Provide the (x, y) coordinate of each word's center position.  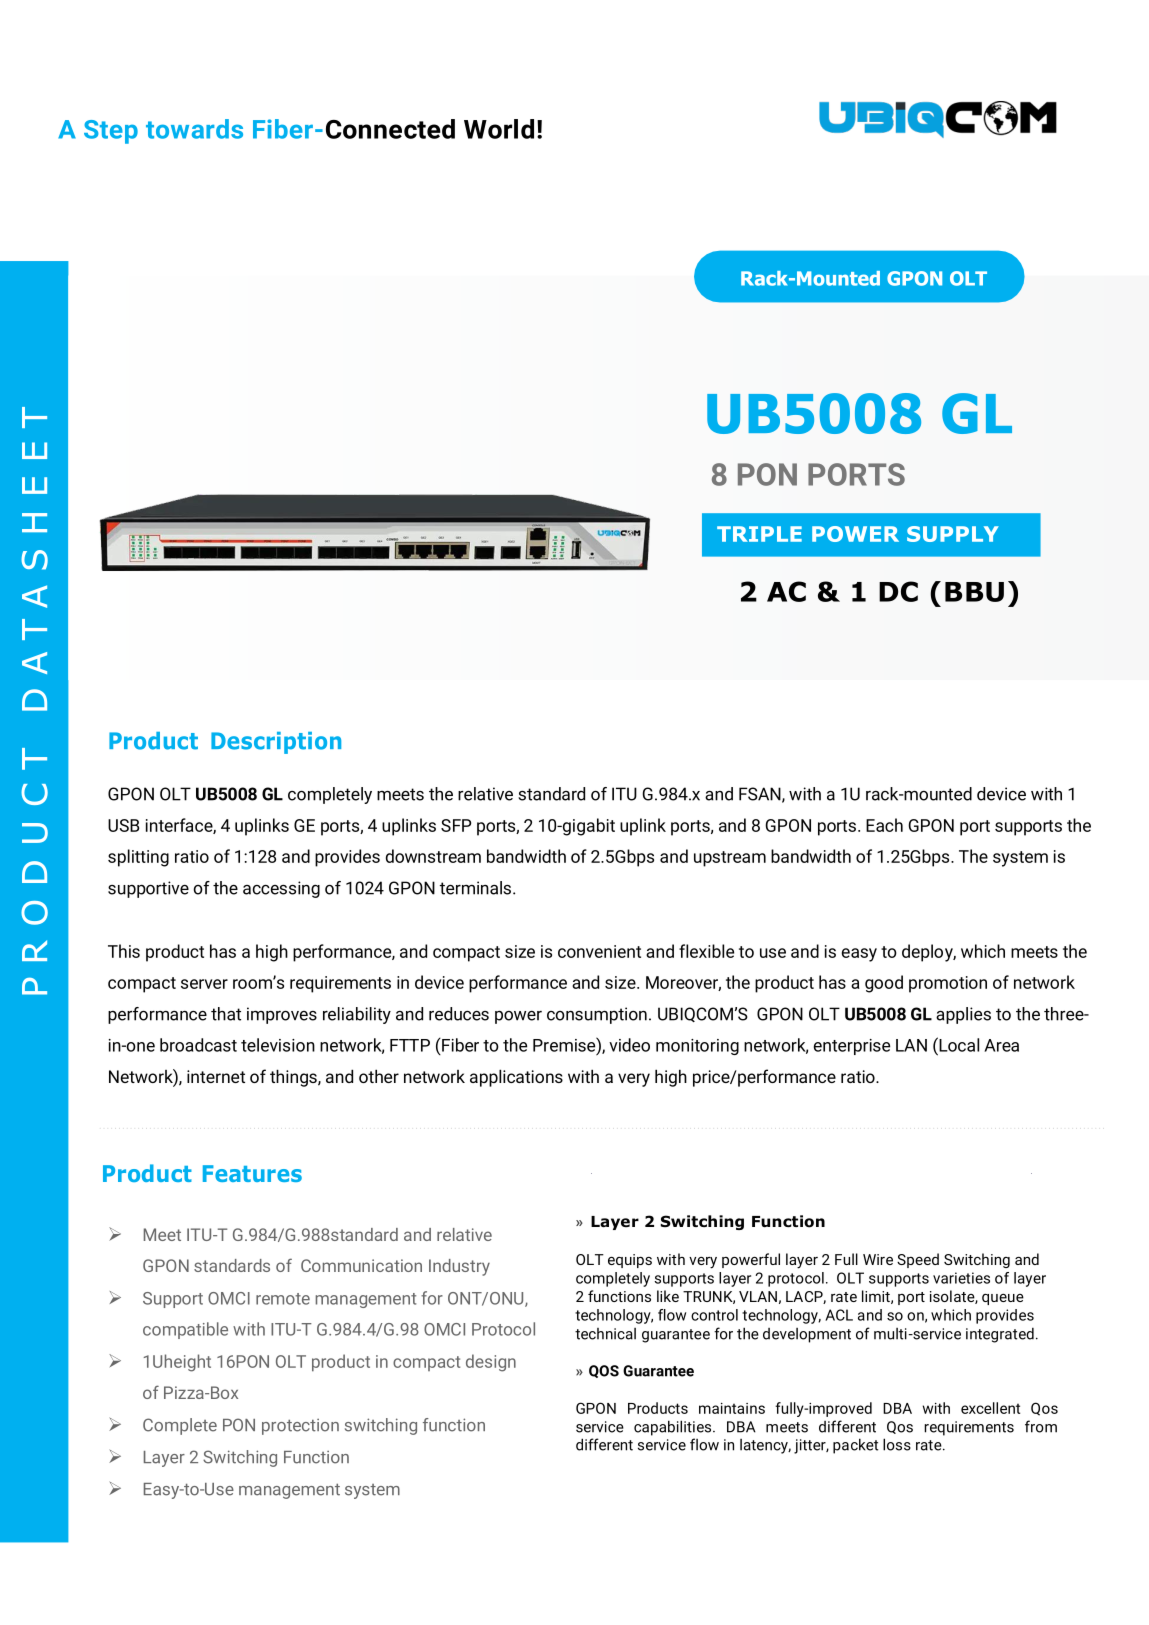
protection (300, 1427)
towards (194, 129)
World (499, 129)
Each (884, 825)
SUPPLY (953, 534)
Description (276, 743)
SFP (456, 825)
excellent (990, 1408)
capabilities (674, 1428)
